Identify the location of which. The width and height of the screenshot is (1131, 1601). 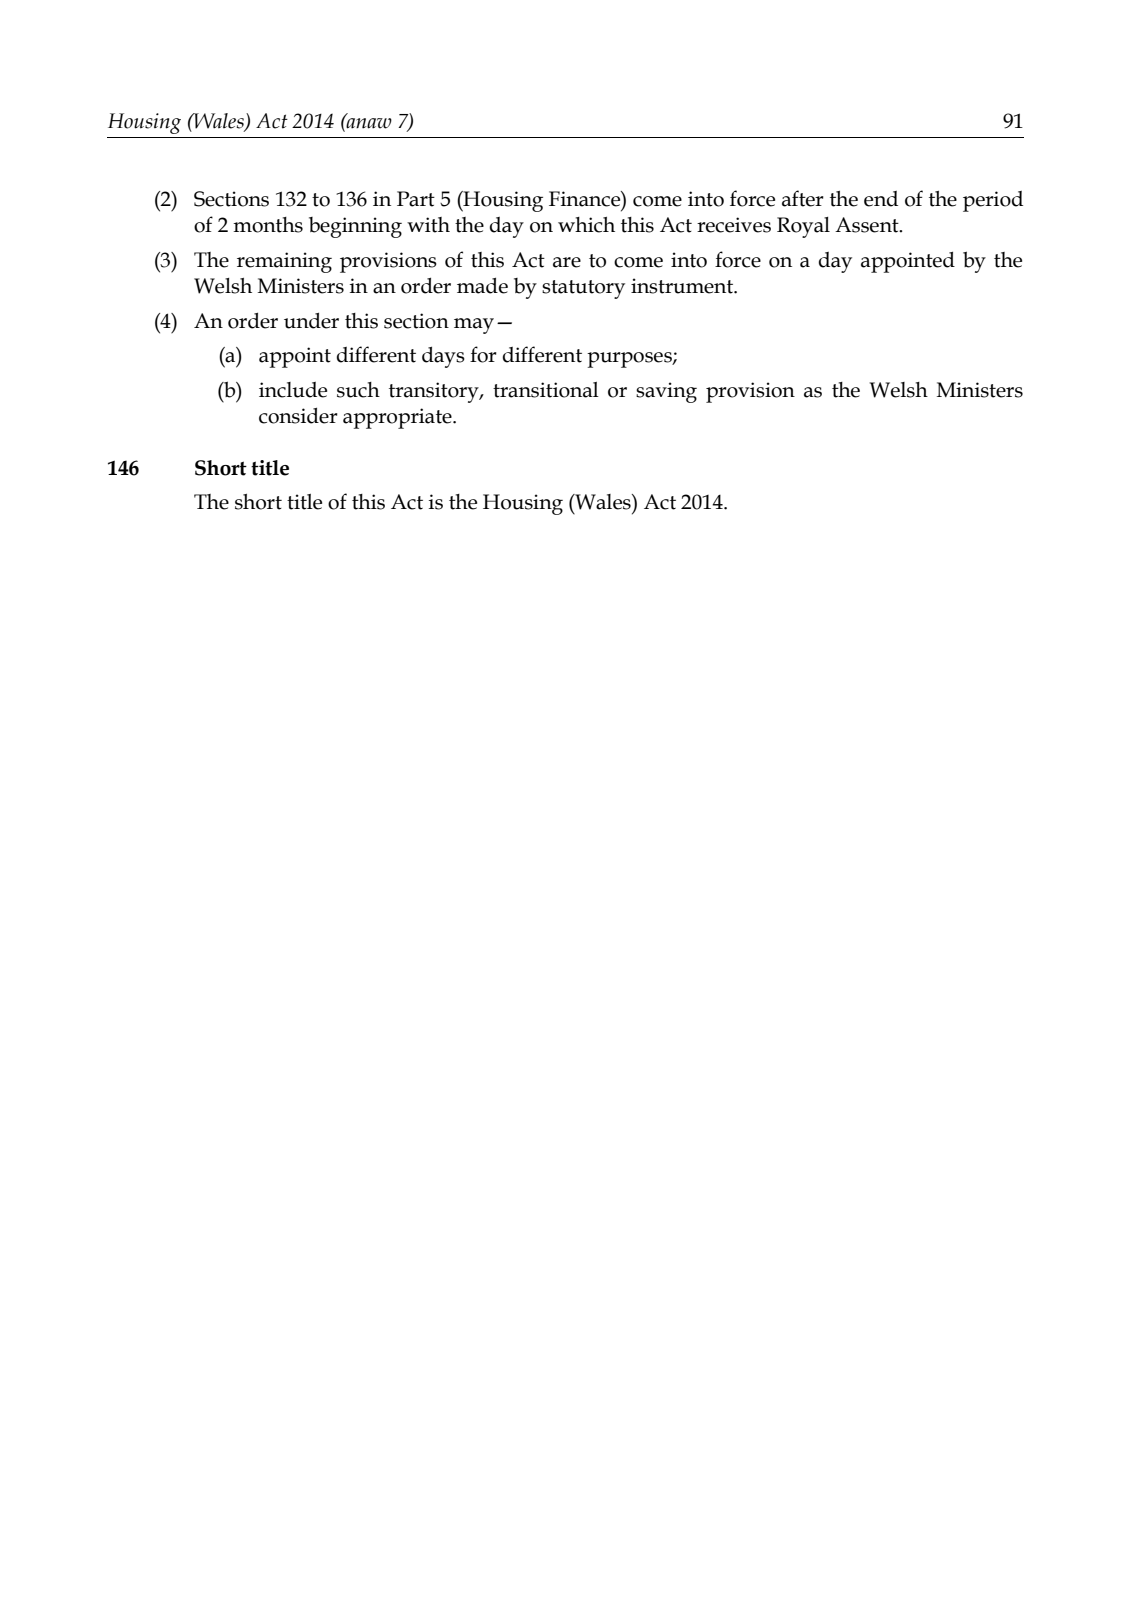
(586, 225).
